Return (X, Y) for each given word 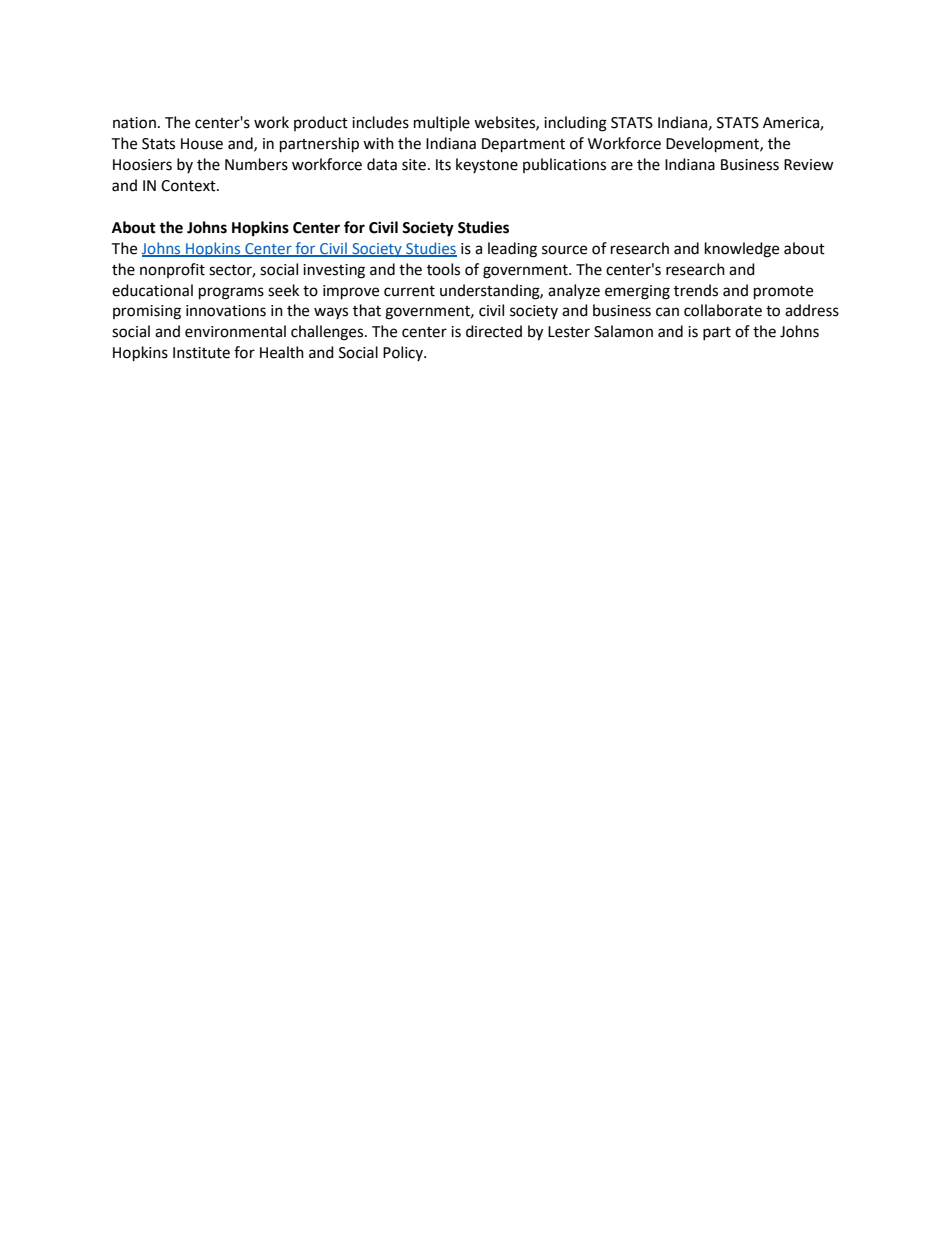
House (202, 144)
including (575, 124)
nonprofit (172, 270)
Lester (569, 332)
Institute (201, 353)
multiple (442, 123)
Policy (404, 353)
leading (512, 250)
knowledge (742, 250)
